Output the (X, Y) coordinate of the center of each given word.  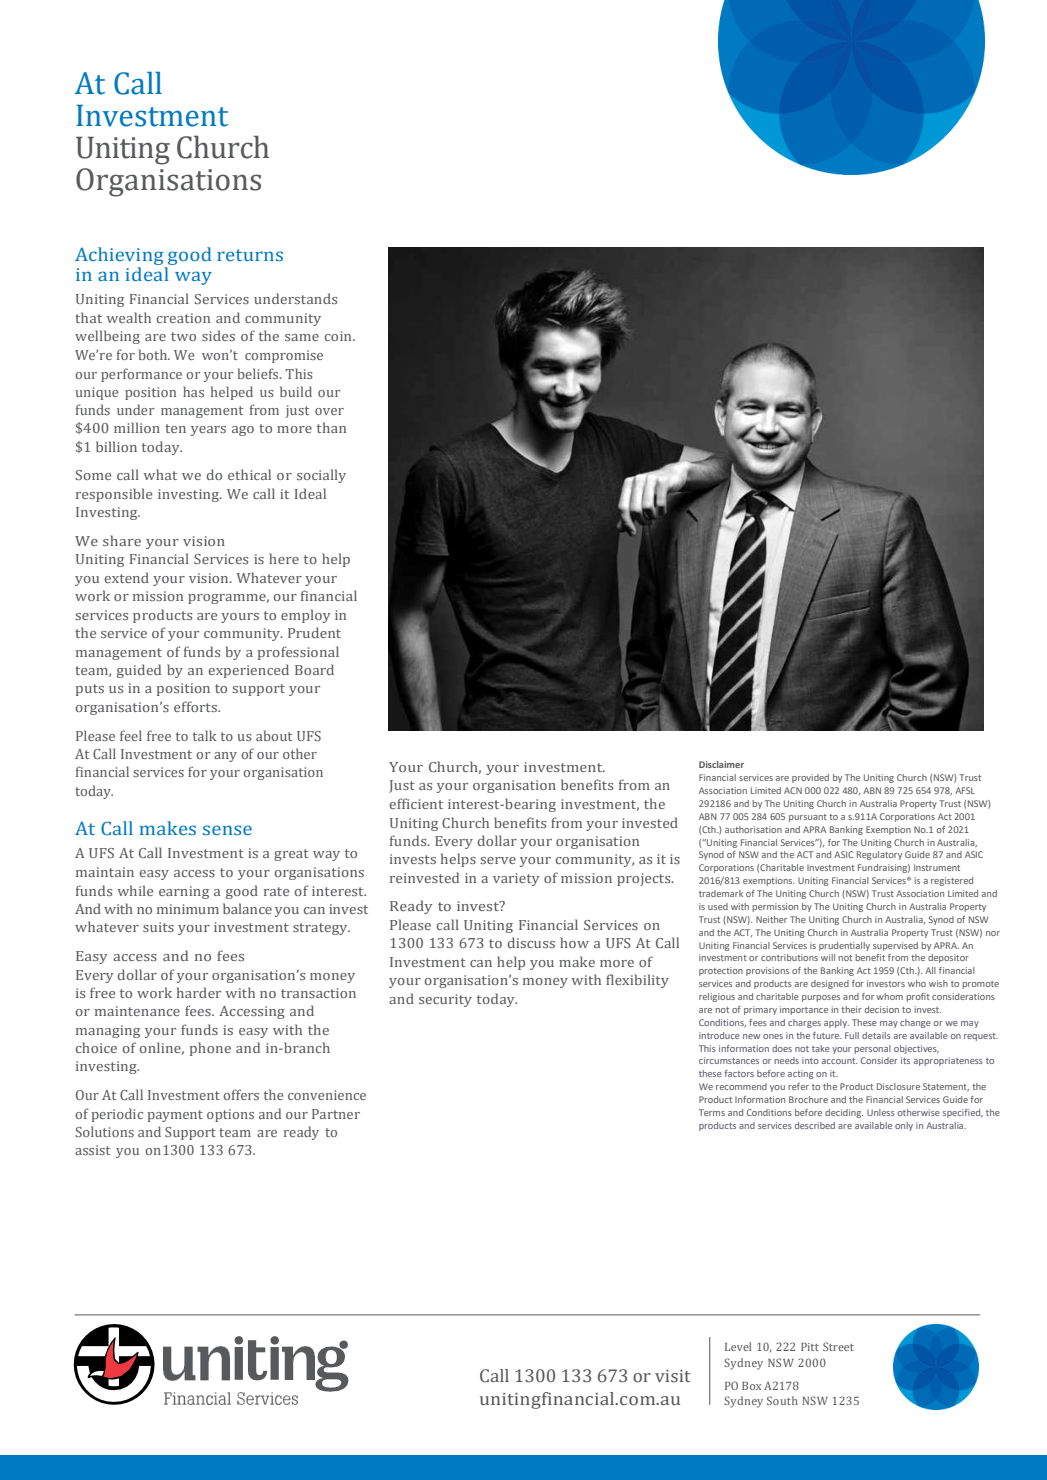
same (302, 337)
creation (183, 318)
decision (882, 1009)
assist (92, 1150)
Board (314, 669)
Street (838, 1346)
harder (199, 992)
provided (810, 778)
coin (339, 336)
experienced (248, 671)
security (445, 1000)
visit (673, 1376)
